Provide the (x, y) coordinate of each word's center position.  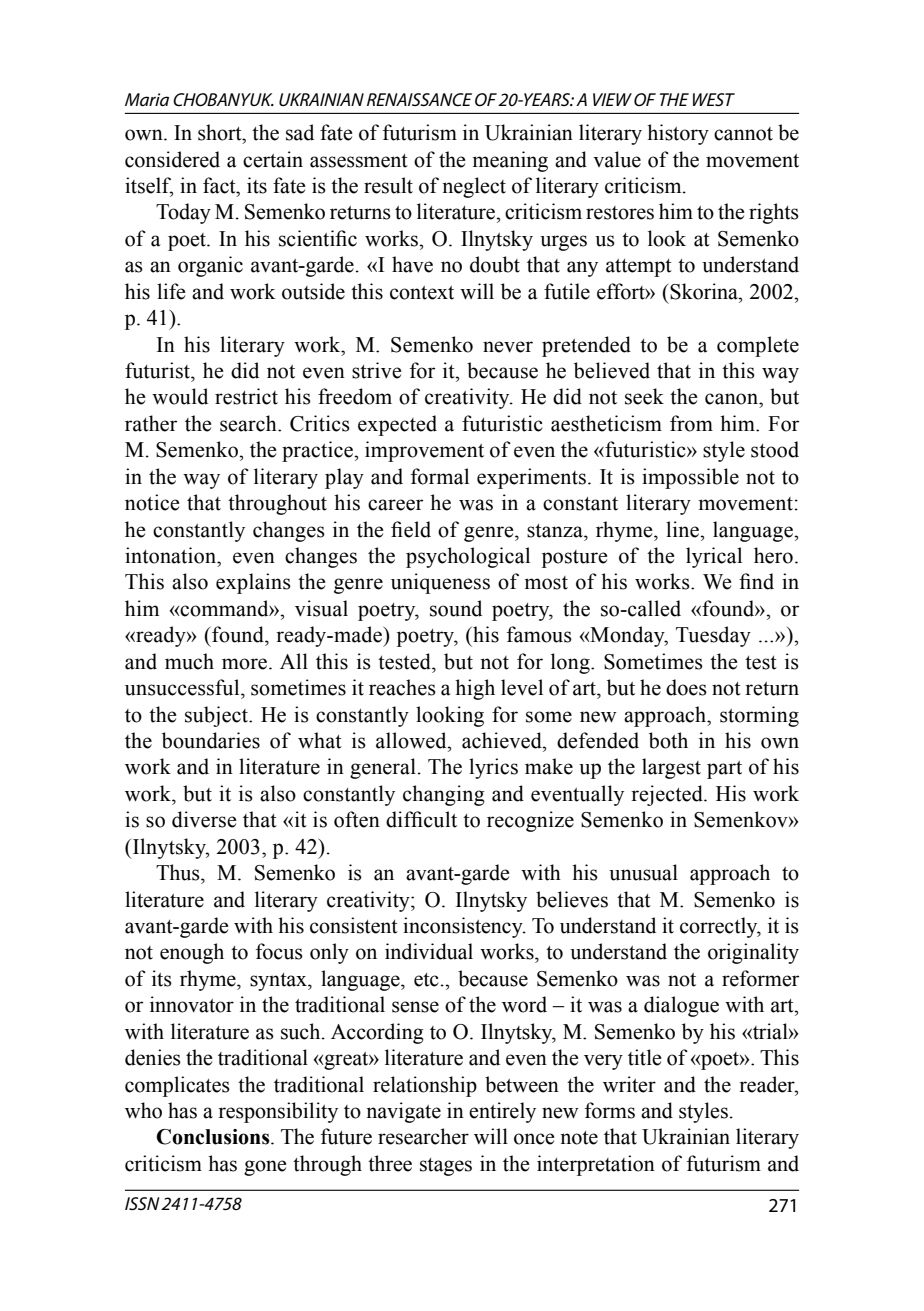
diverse (204, 819)
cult (440, 819)
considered (172, 159)
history (678, 134)
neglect (474, 187)
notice (152, 502)
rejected (668, 795)
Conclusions (214, 1137)
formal (440, 476)
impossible (690, 478)
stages (446, 1167)
